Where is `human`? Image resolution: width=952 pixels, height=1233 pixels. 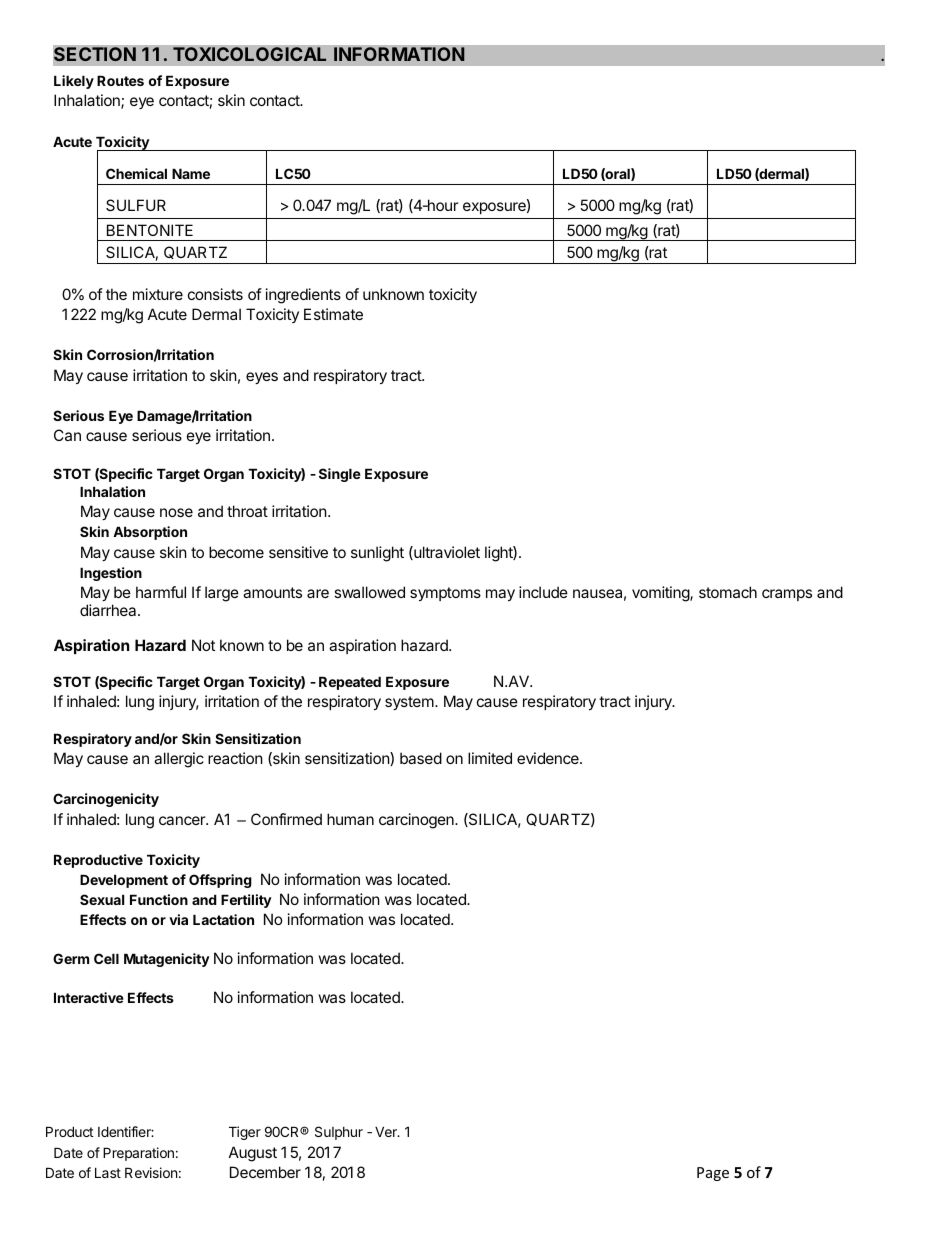
human is located at coordinates (350, 819).
